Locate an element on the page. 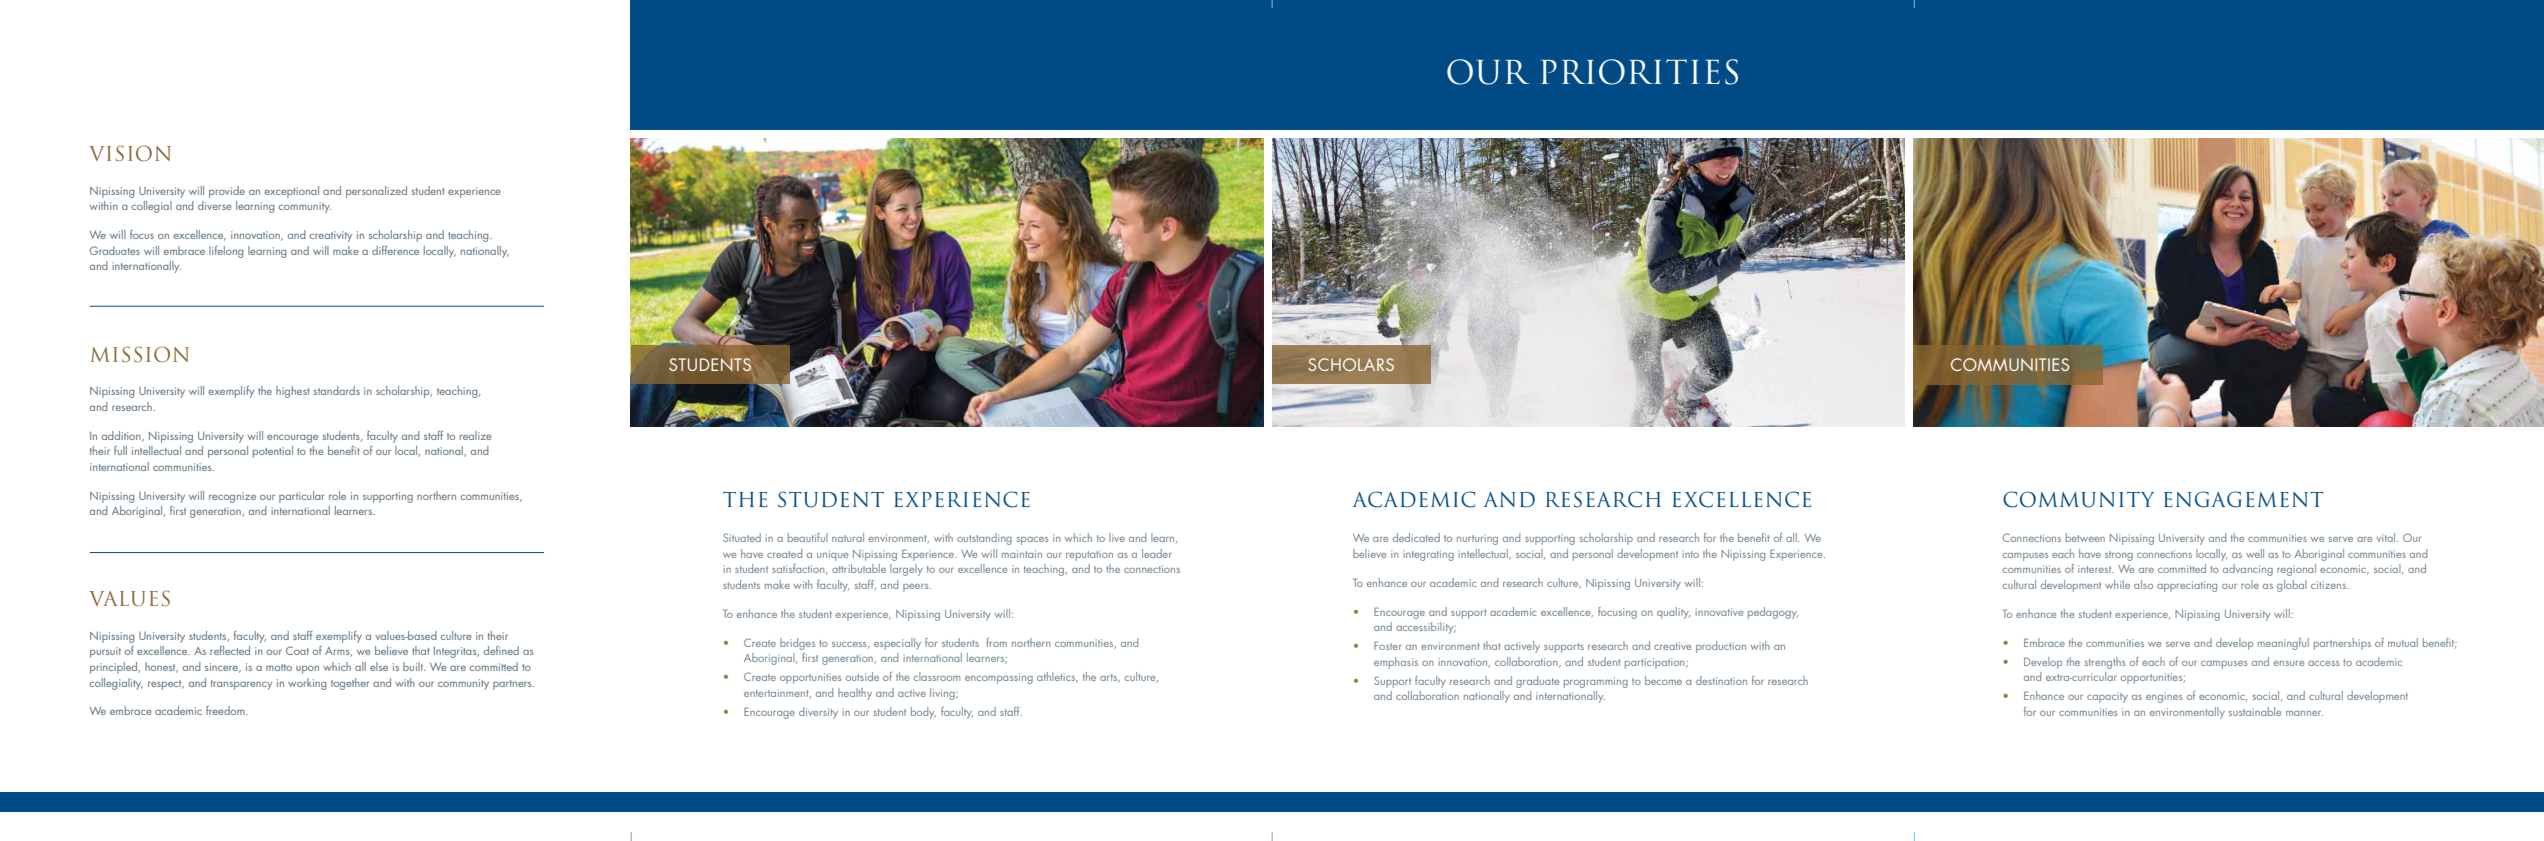 Image resolution: width=2544 pixels, height=841 pixels. live is located at coordinates (1117, 537).
